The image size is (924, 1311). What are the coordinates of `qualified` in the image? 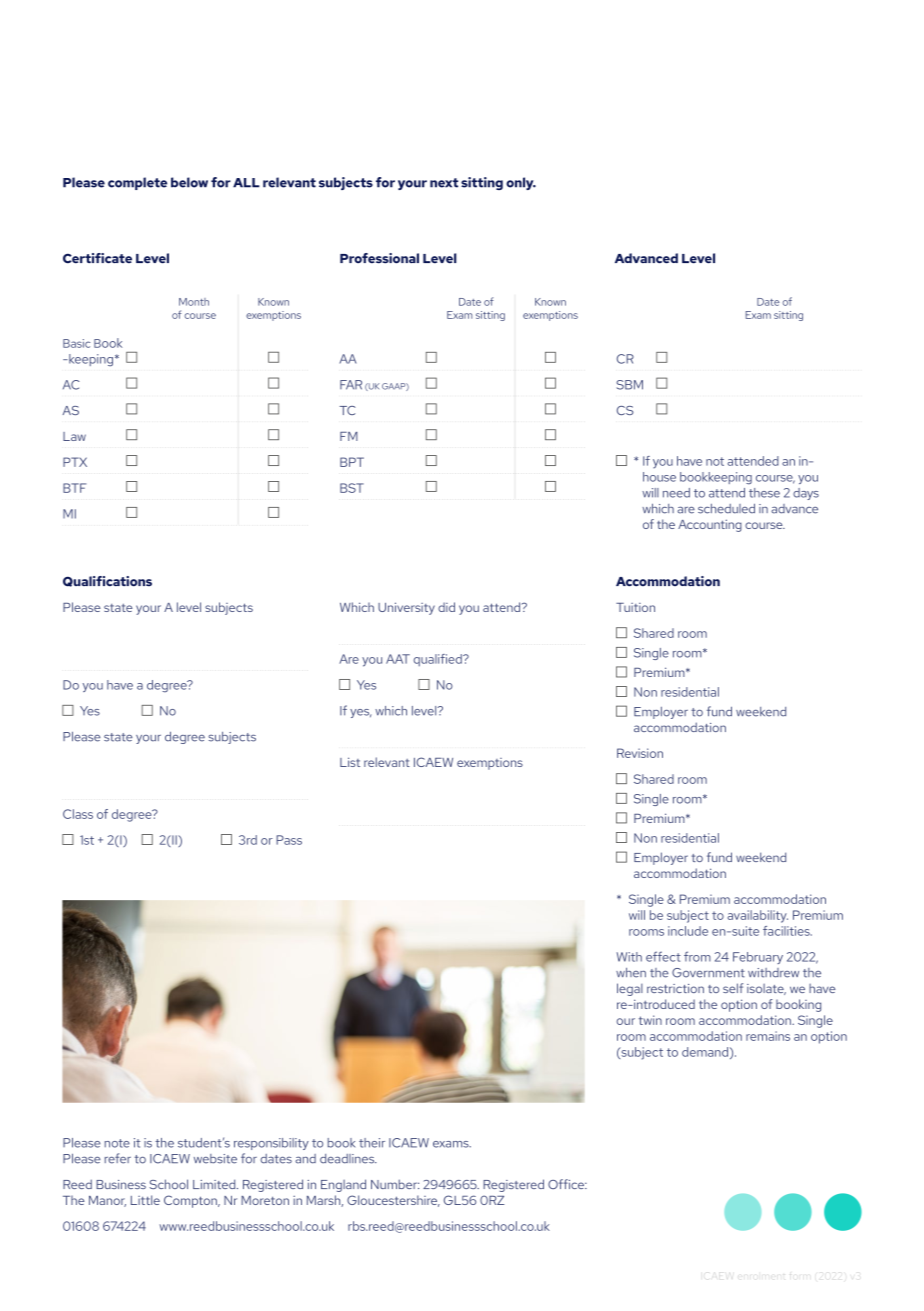 It's located at (438, 660).
